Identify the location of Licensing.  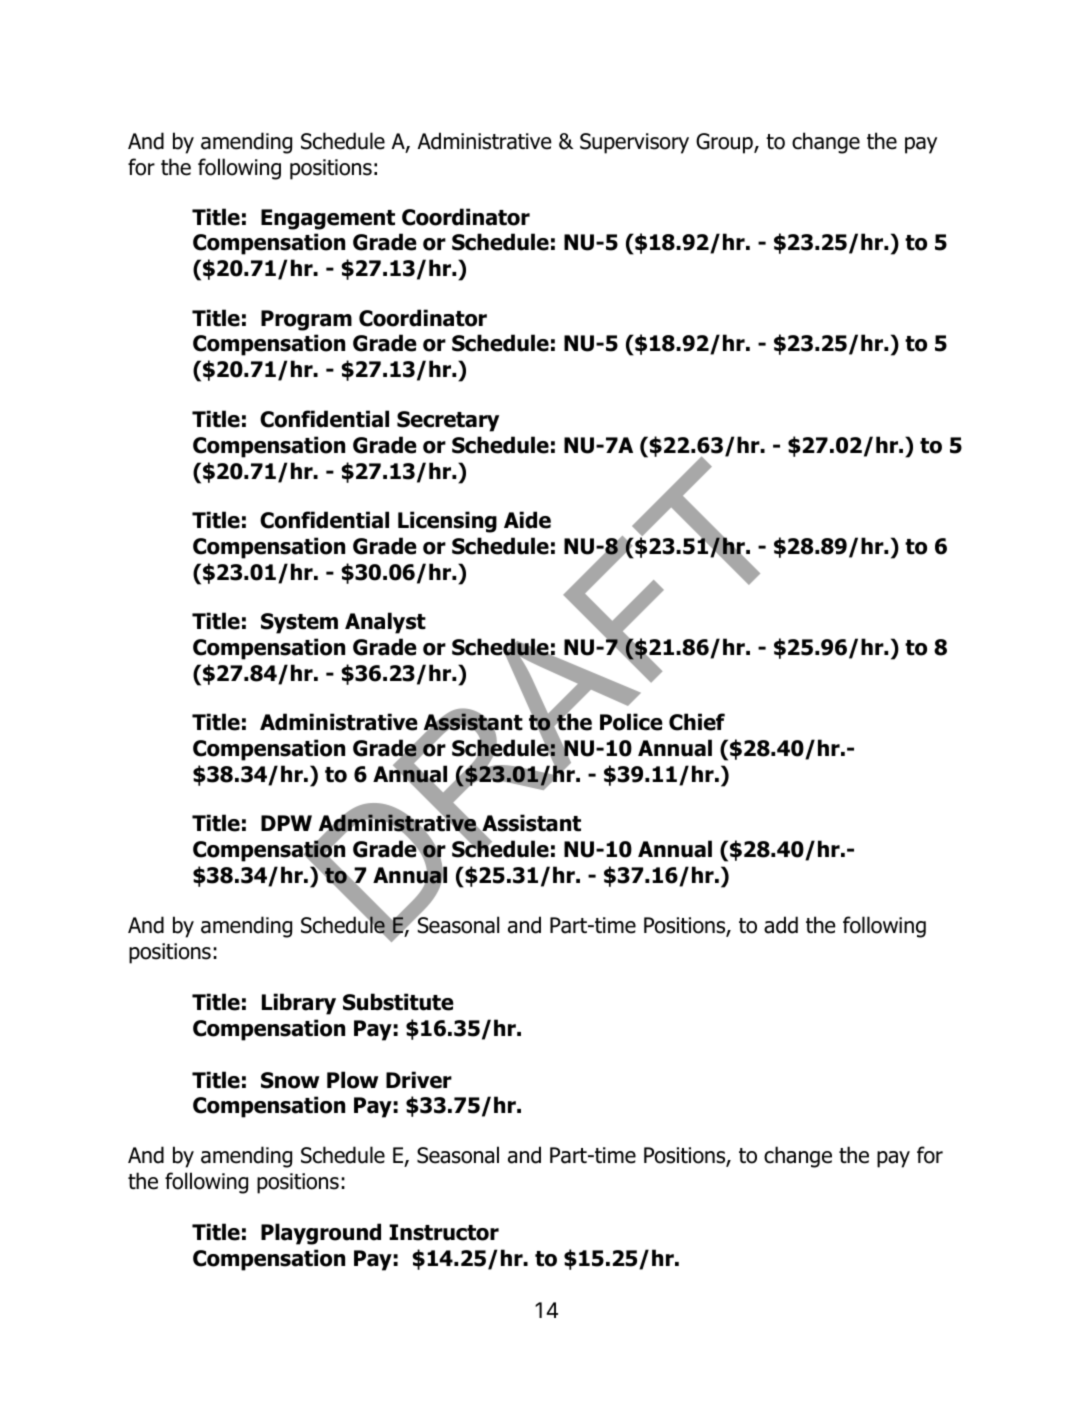
(447, 522).
